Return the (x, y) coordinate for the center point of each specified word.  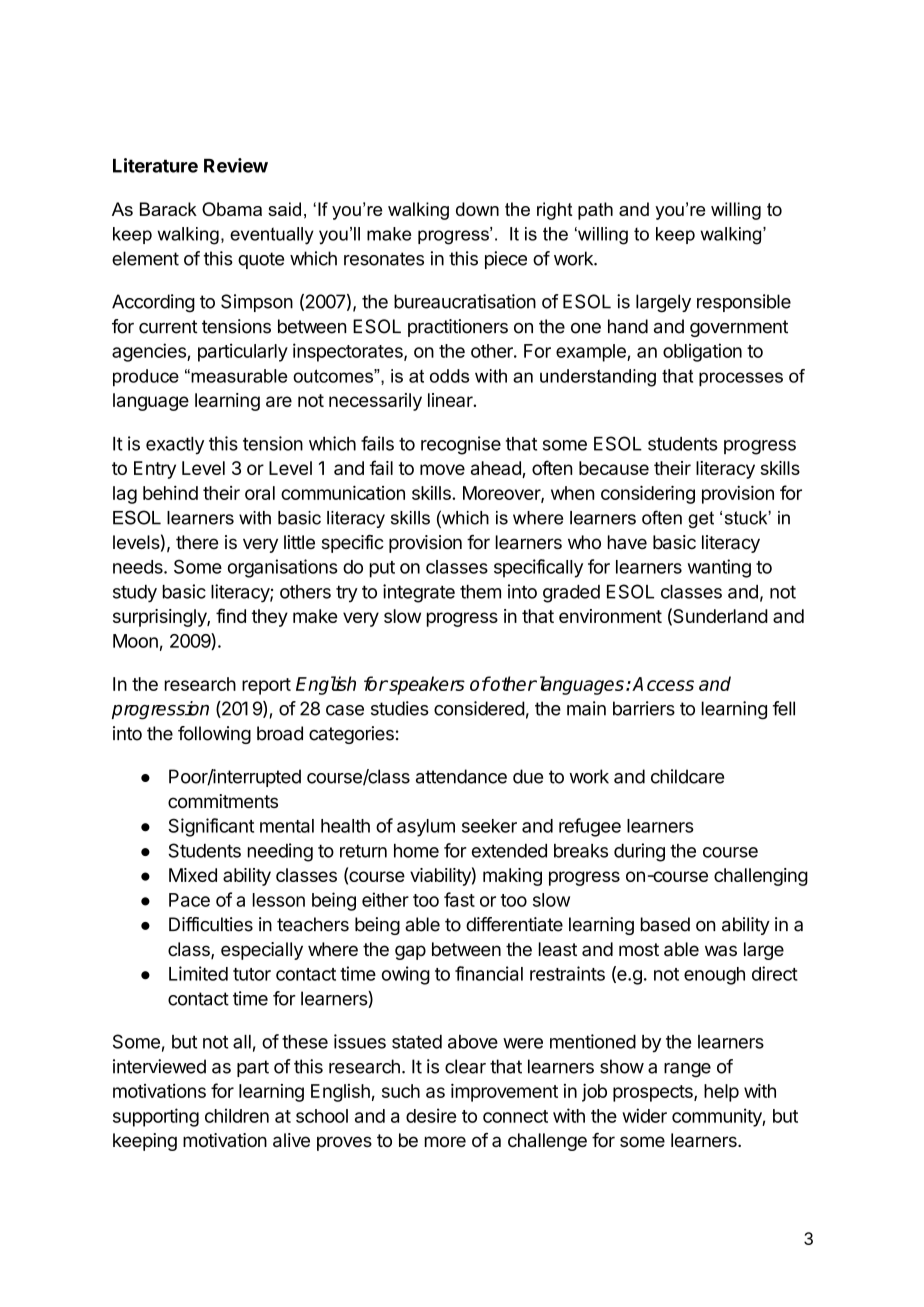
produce (146, 378)
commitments (223, 801)
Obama (232, 209)
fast (459, 899)
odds (449, 376)
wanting (719, 568)
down (477, 209)
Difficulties (211, 924)
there (197, 542)
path (595, 211)
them (480, 592)
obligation (702, 352)
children (237, 1115)
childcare (687, 776)
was (721, 950)
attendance (461, 776)
